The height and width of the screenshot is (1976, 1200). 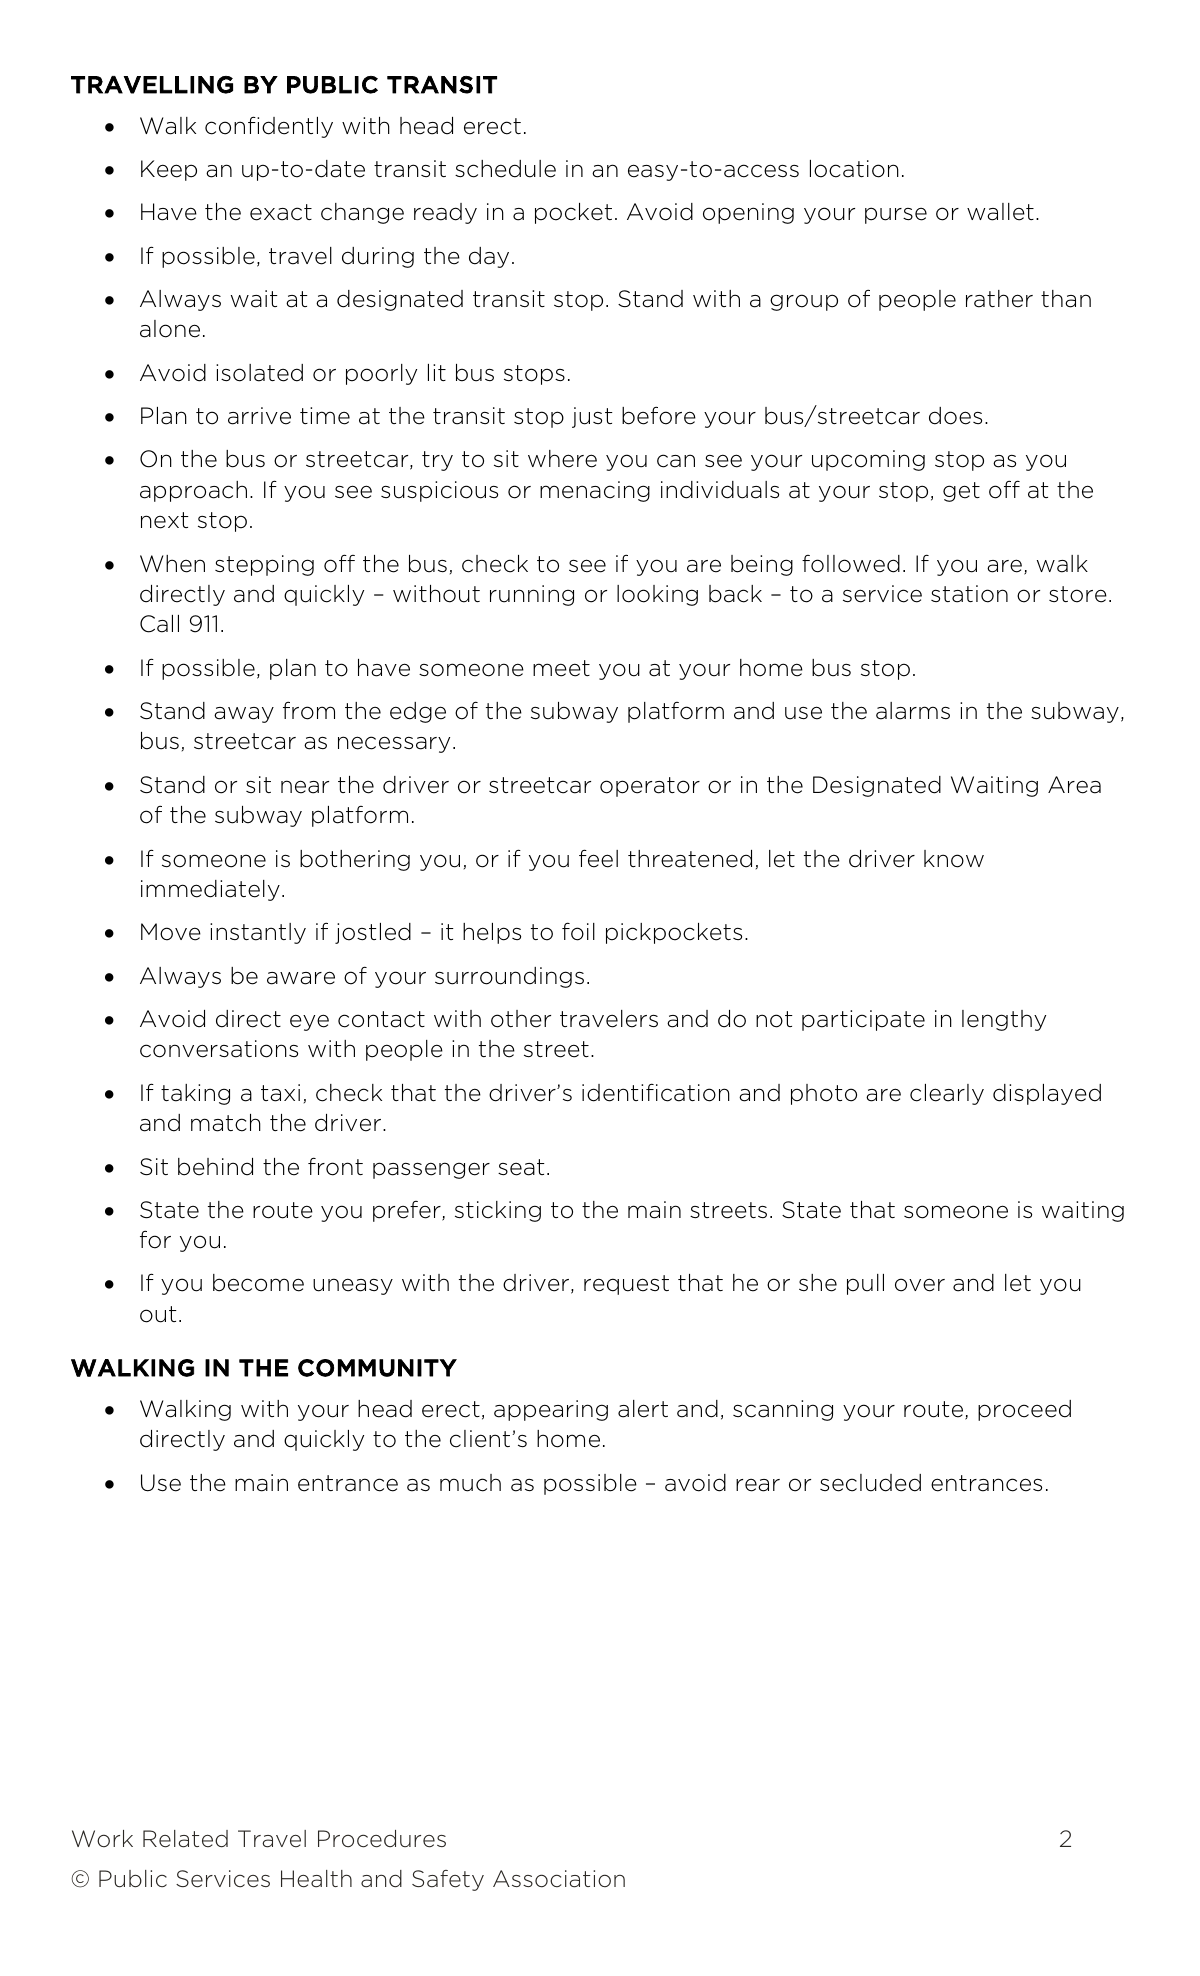 What do you see at coordinates (505, 169) in the screenshot?
I see `schedule` at bounding box center [505, 169].
